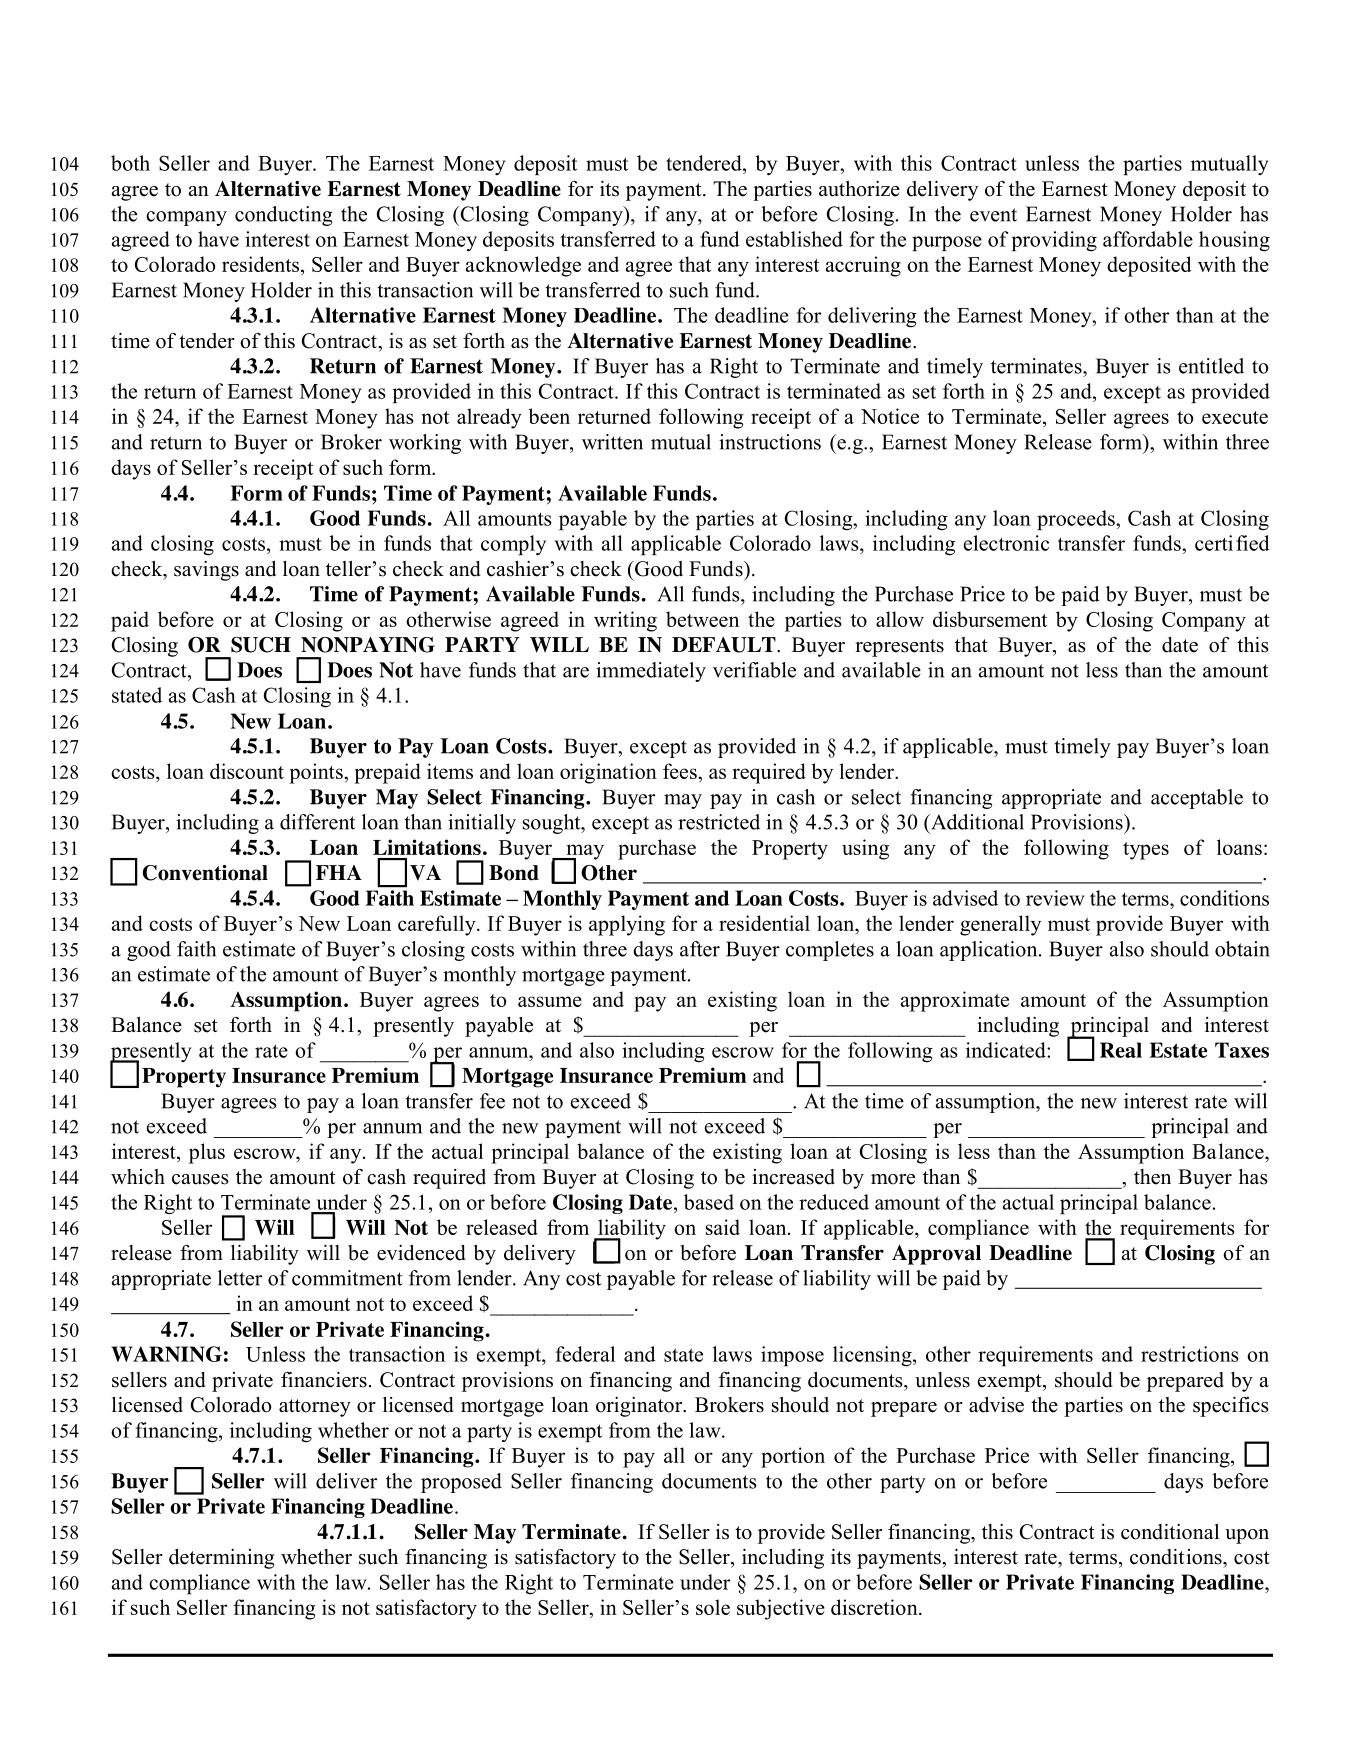  Describe the element at coordinates (1077, 520) in the document. I see `proceeds` at that location.
